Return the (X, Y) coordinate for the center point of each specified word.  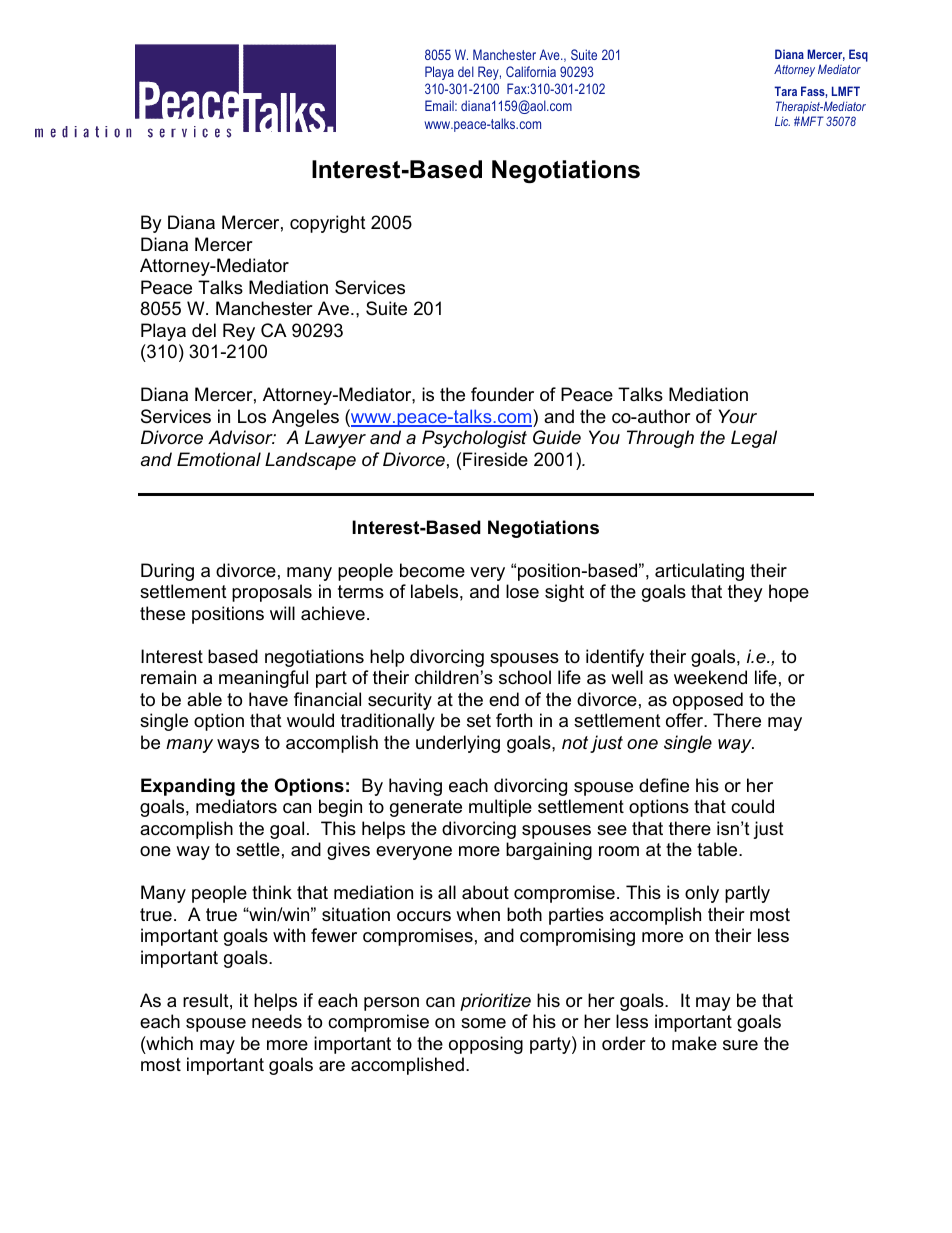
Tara (785, 91)
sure (740, 1045)
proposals (272, 593)
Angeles (305, 418)
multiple (500, 808)
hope (789, 593)
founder (502, 394)
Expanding (188, 787)
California (531, 71)
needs (277, 1021)
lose (522, 591)
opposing (486, 1045)
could (752, 806)
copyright (328, 224)
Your (738, 416)
